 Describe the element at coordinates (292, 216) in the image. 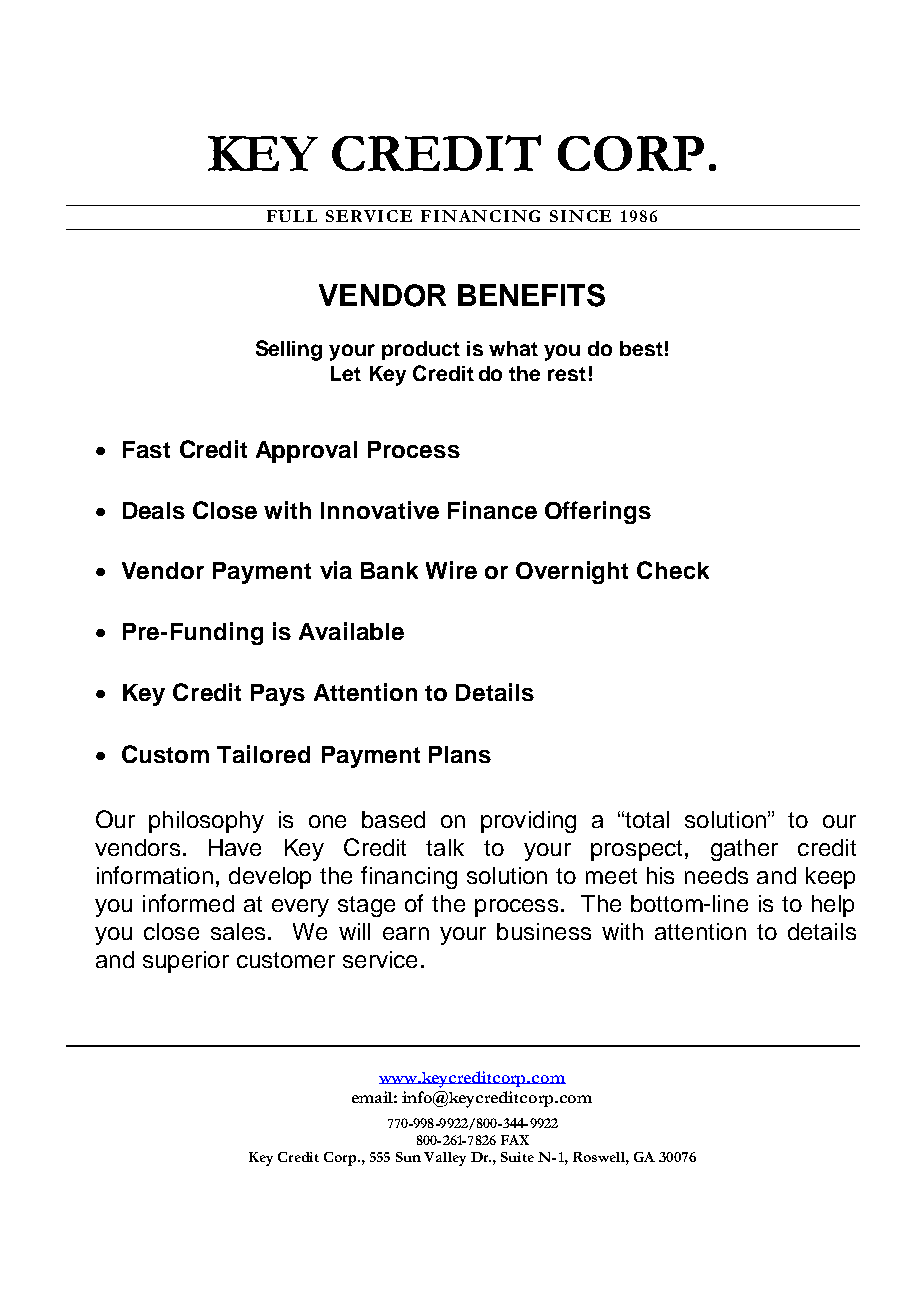

I see `FULL` at that location.
